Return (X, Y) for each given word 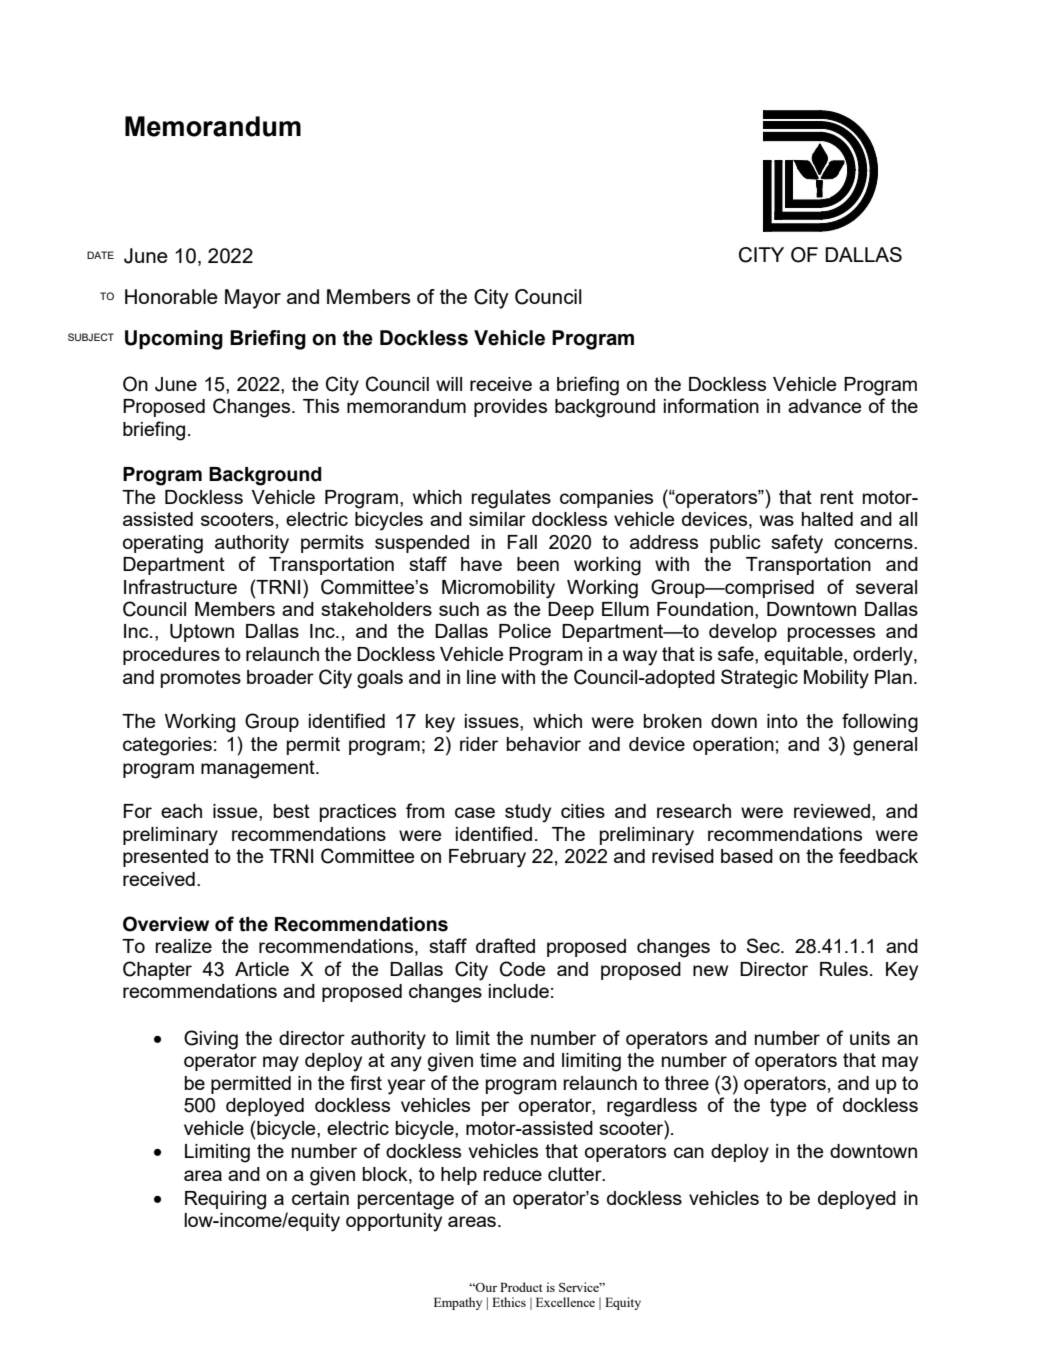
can (689, 1152)
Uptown (202, 633)
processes (831, 634)
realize (183, 946)
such (459, 609)
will (449, 384)
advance (824, 406)
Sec (764, 945)
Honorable (171, 296)
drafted (505, 945)
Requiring (225, 1200)
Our (485, 1287)
